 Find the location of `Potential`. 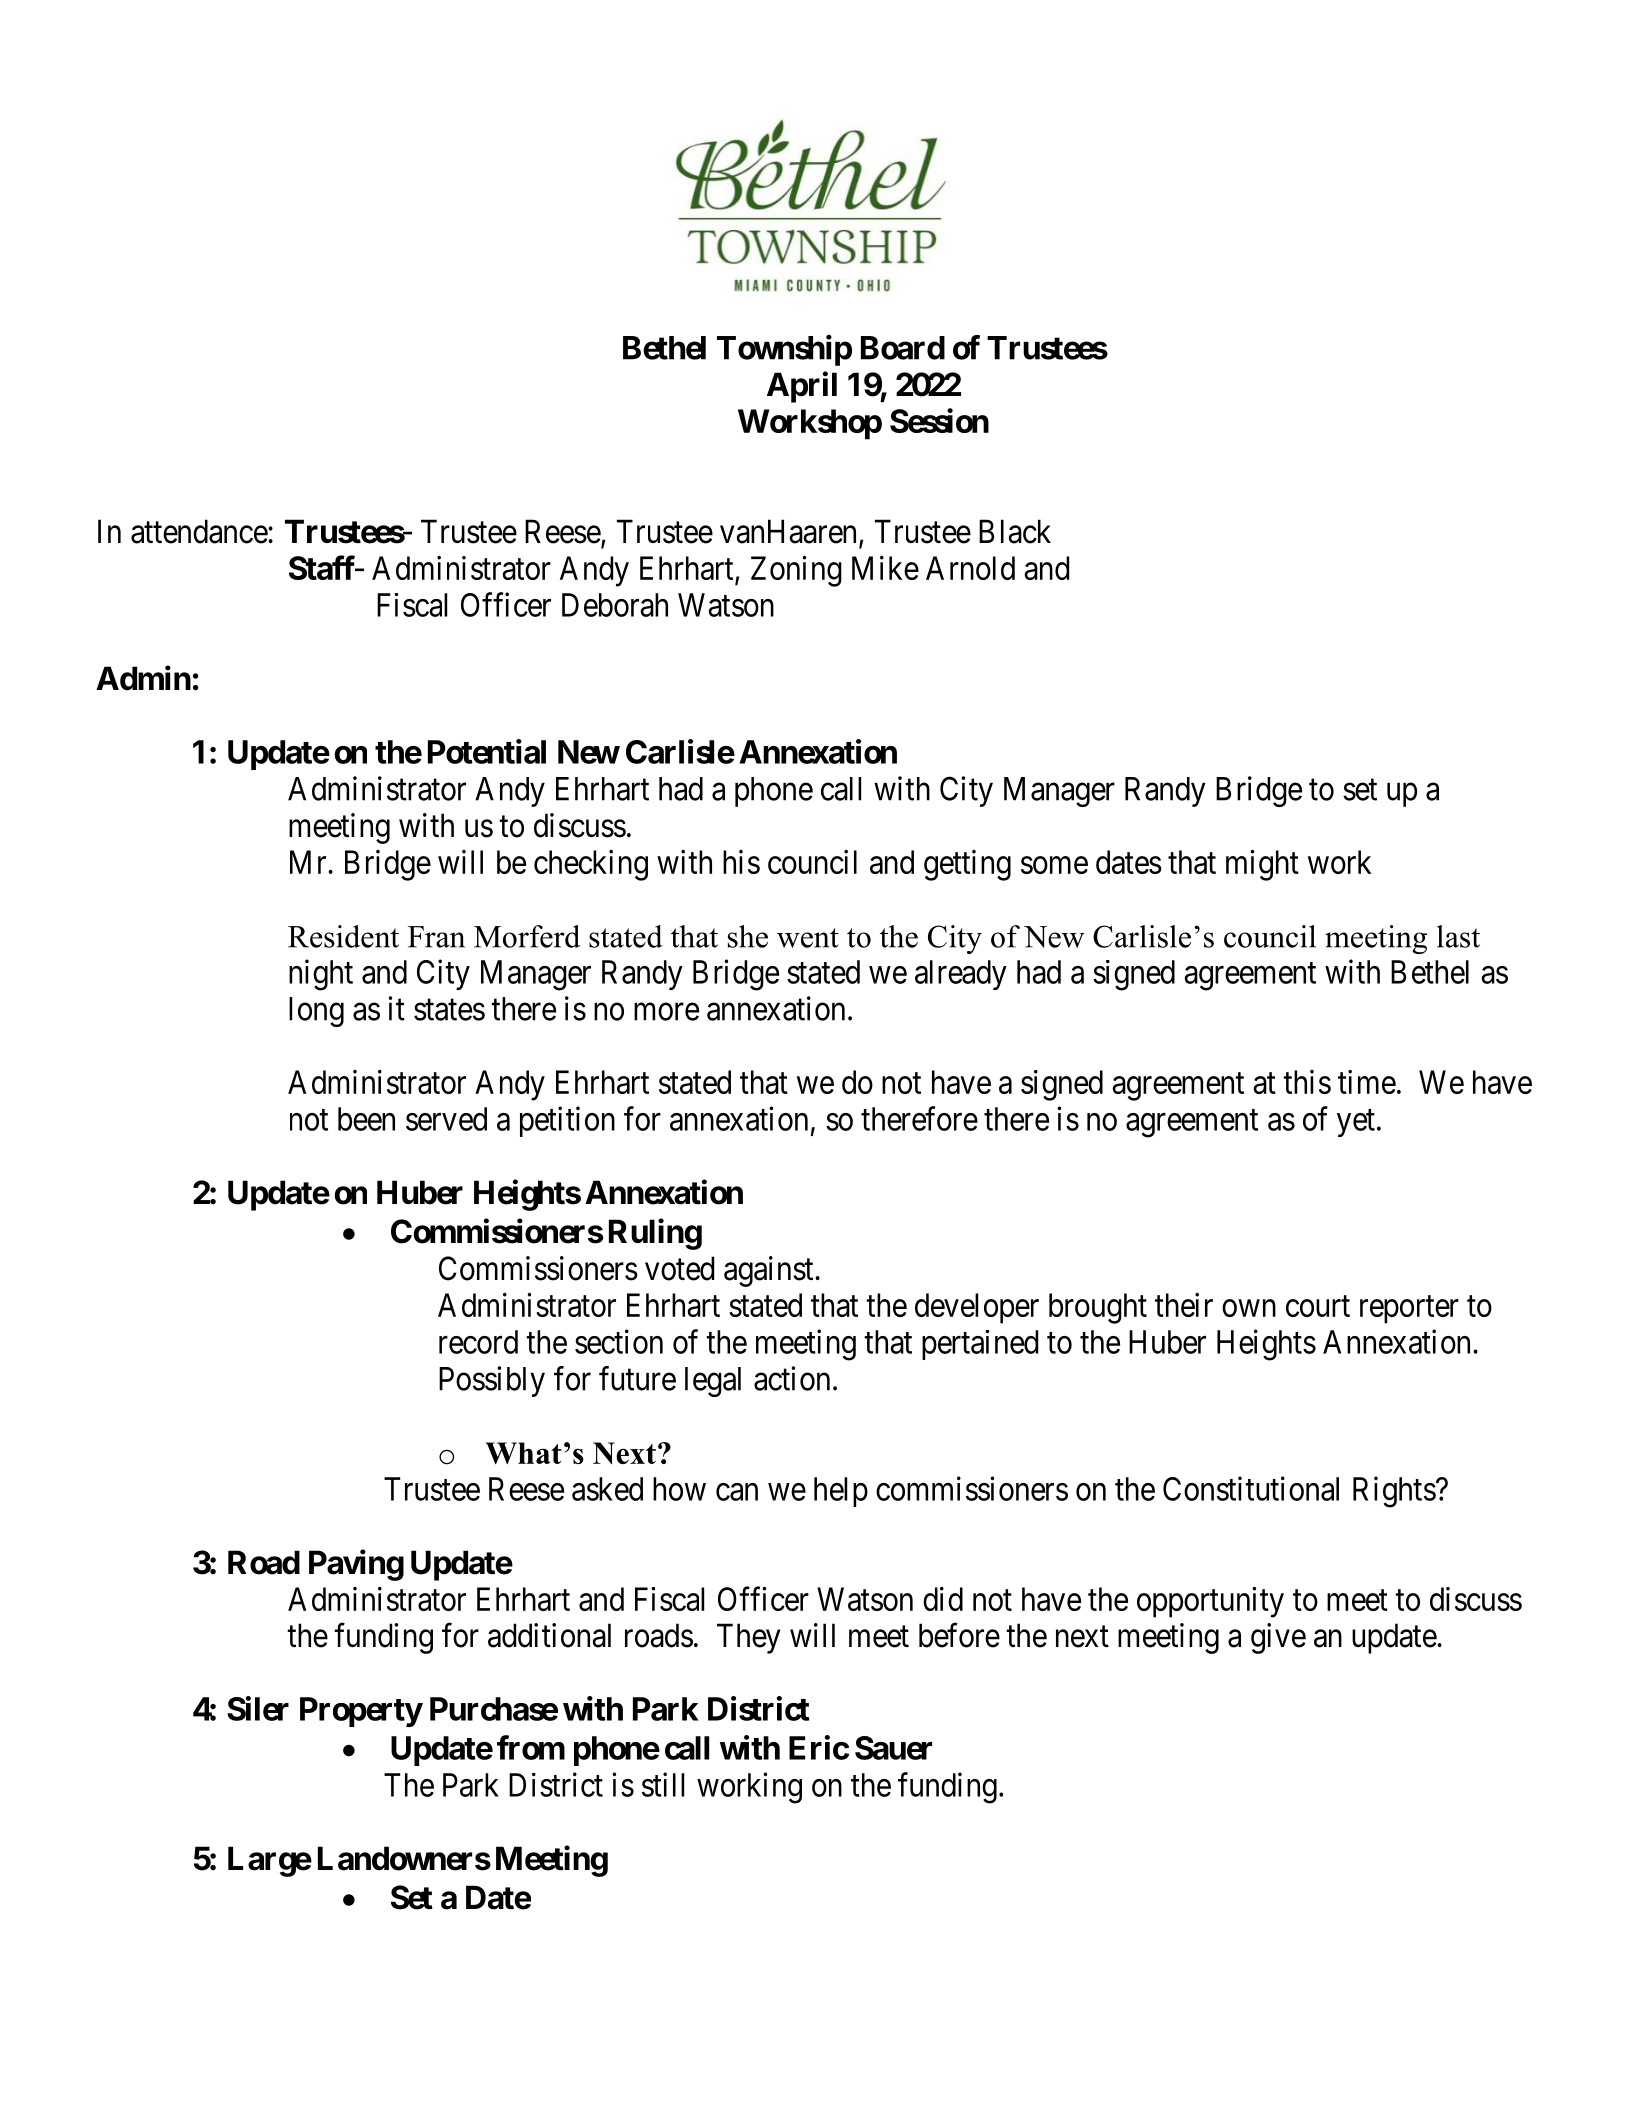

Potential is located at coordinates (487, 751).
